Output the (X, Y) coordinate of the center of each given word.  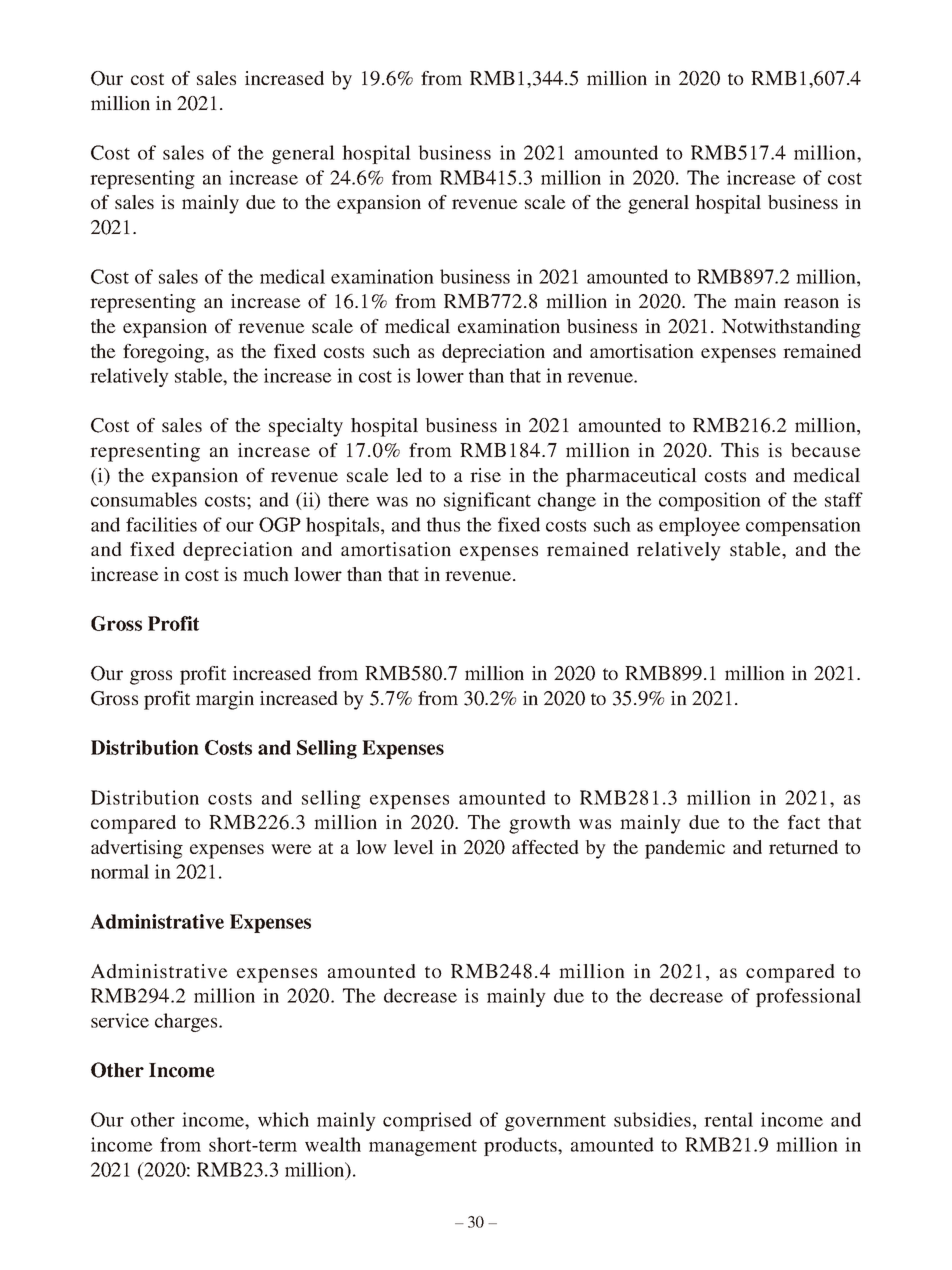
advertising (137, 849)
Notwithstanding (791, 328)
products (521, 1146)
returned (803, 847)
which (283, 1119)
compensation (803, 526)
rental (728, 1119)
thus (443, 524)
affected (545, 847)
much (266, 574)
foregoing (164, 353)
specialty (306, 427)
